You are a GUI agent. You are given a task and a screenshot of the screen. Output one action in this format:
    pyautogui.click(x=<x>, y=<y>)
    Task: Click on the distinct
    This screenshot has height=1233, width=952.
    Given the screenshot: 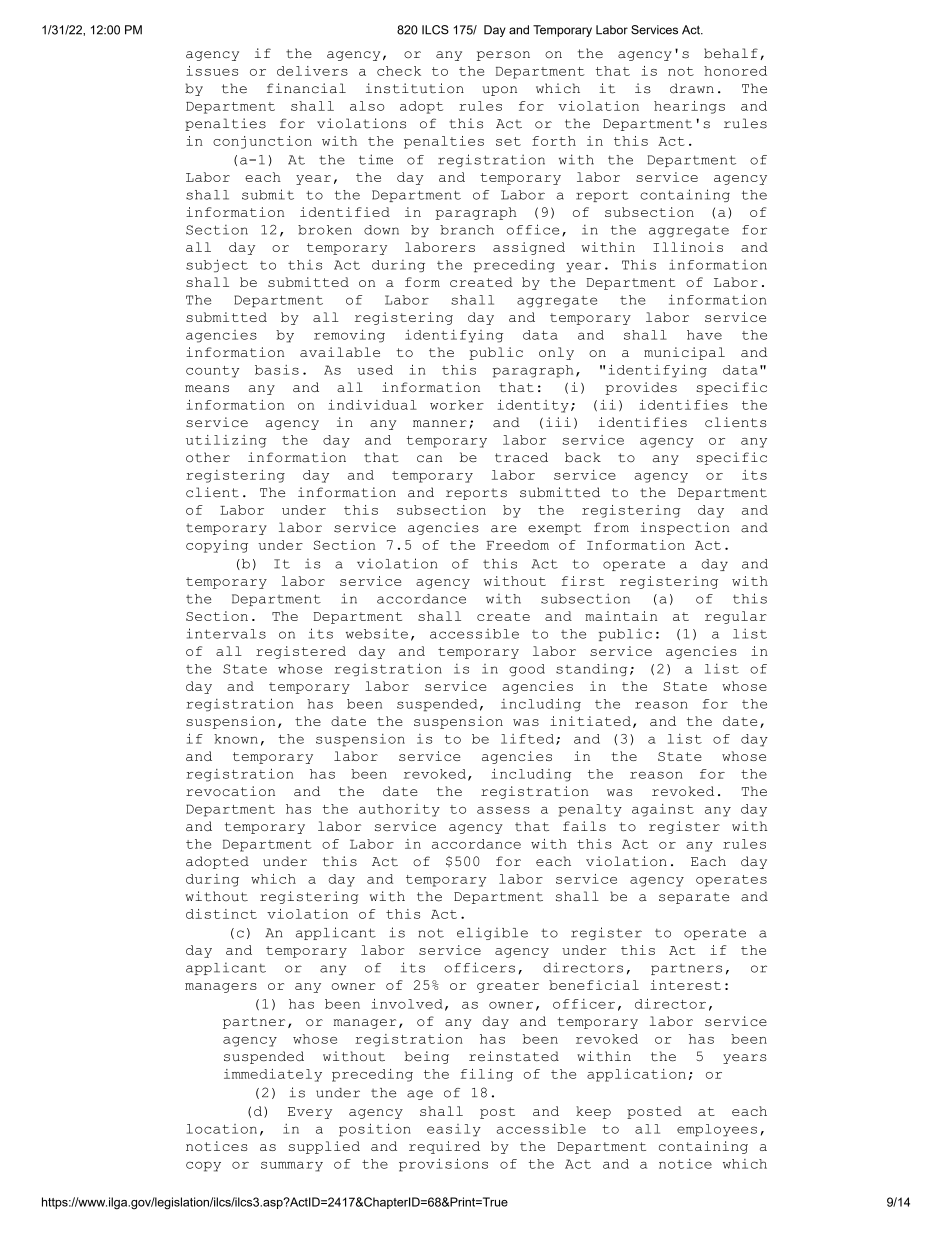 What is the action you would take?
    pyautogui.click(x=221, y=914)
